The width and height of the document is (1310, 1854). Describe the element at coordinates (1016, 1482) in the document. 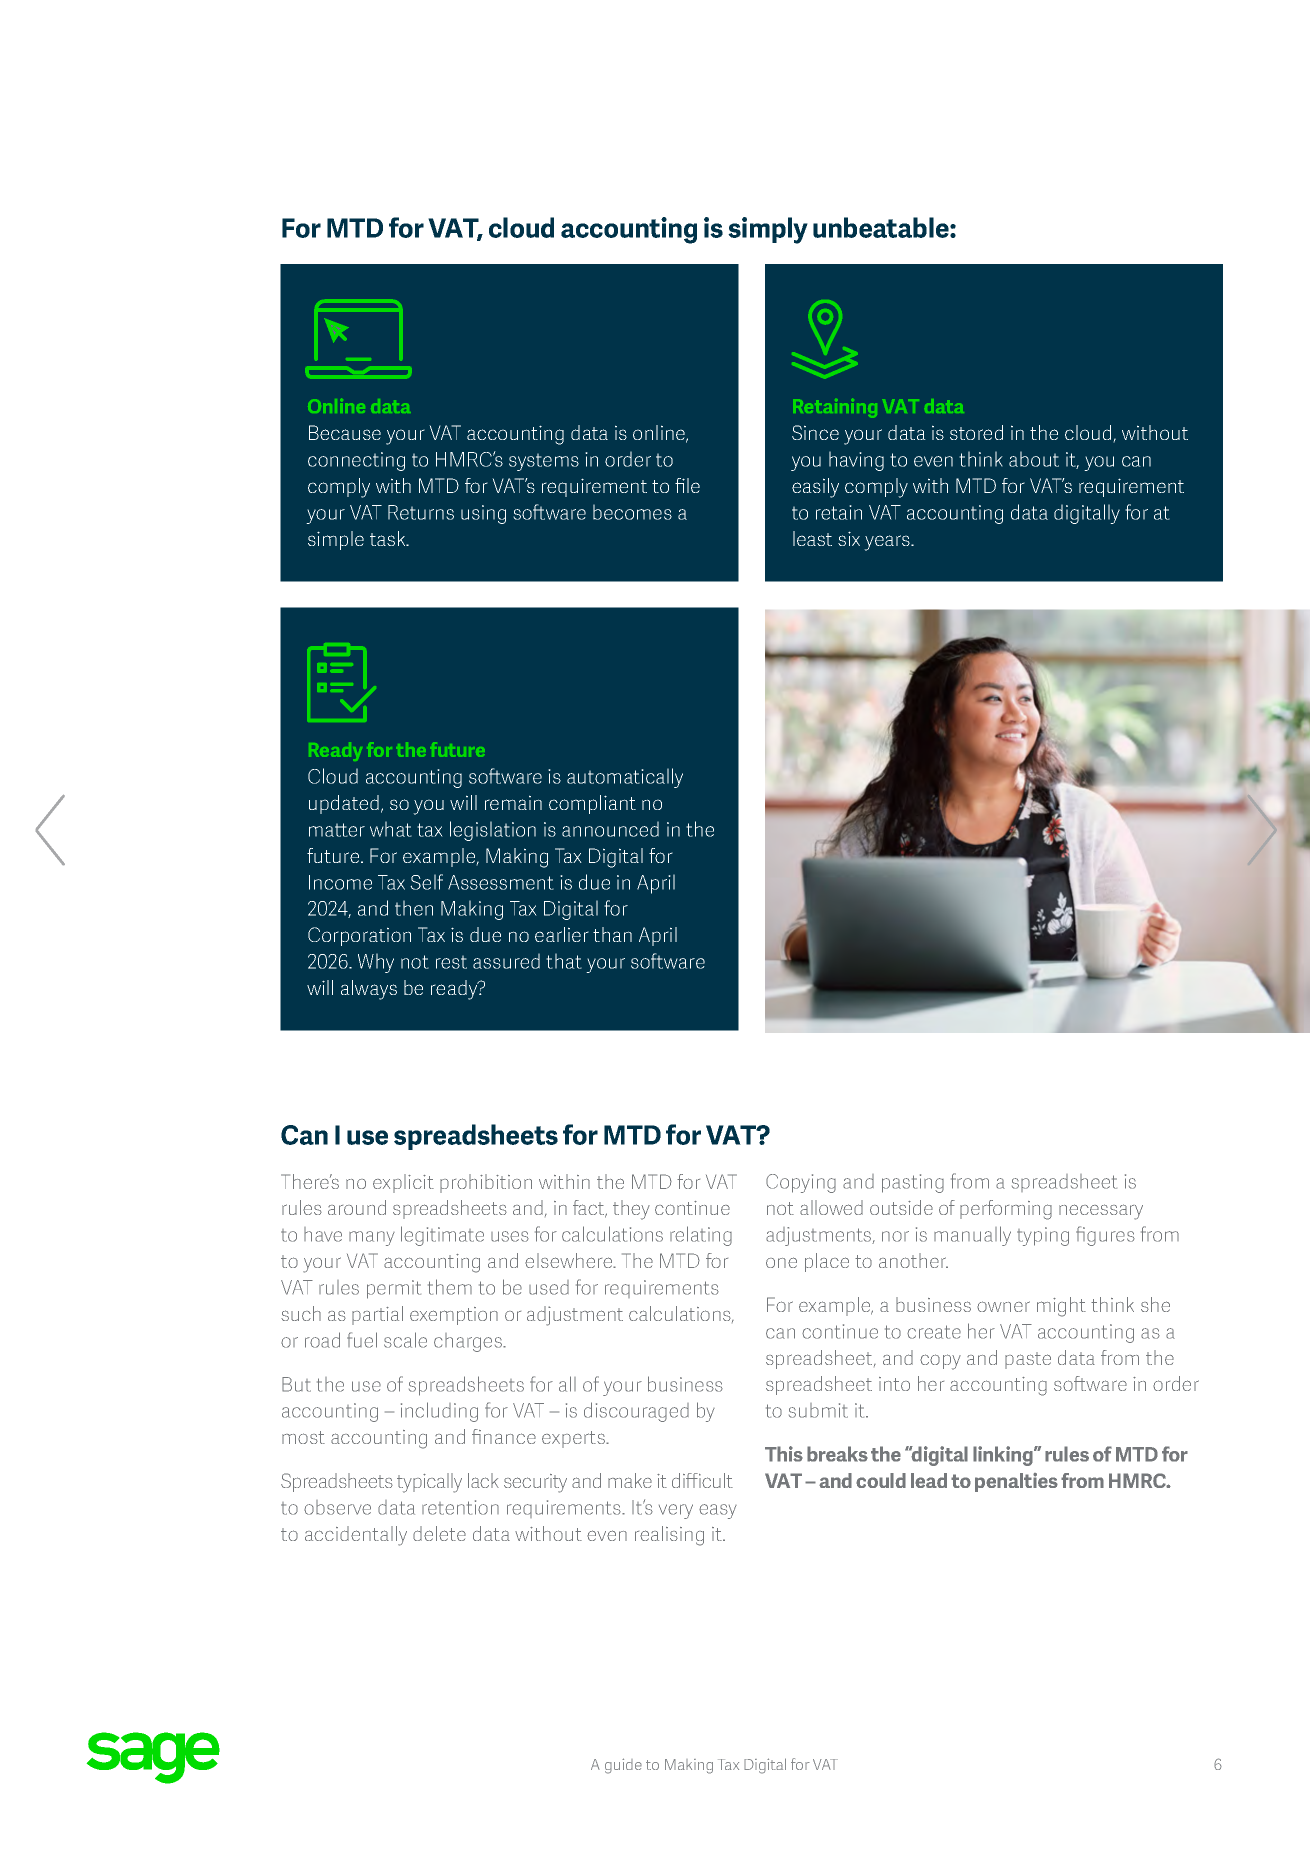

I see `penalties` at that location.
